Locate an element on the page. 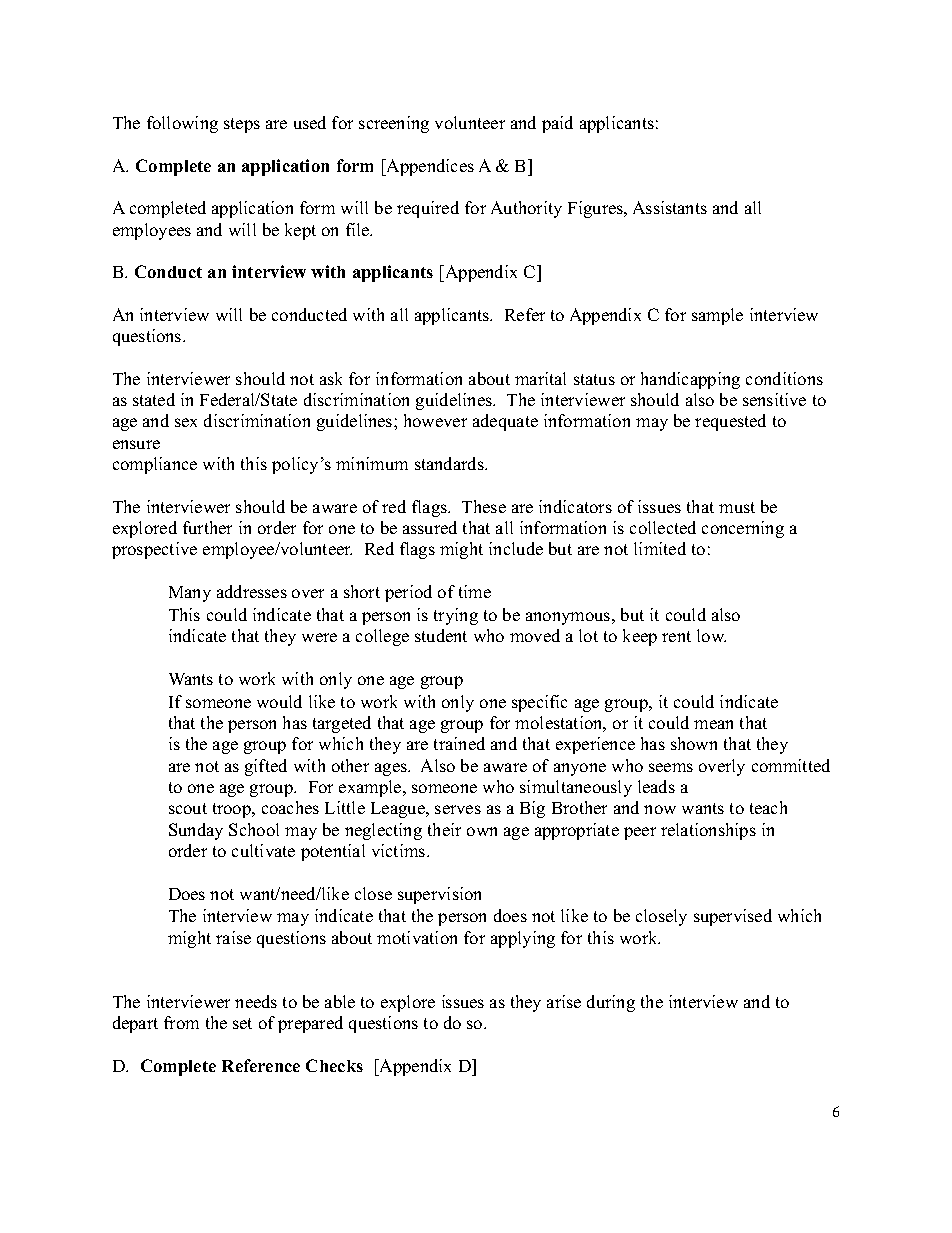  steps is located at coordinates (242, 125).
